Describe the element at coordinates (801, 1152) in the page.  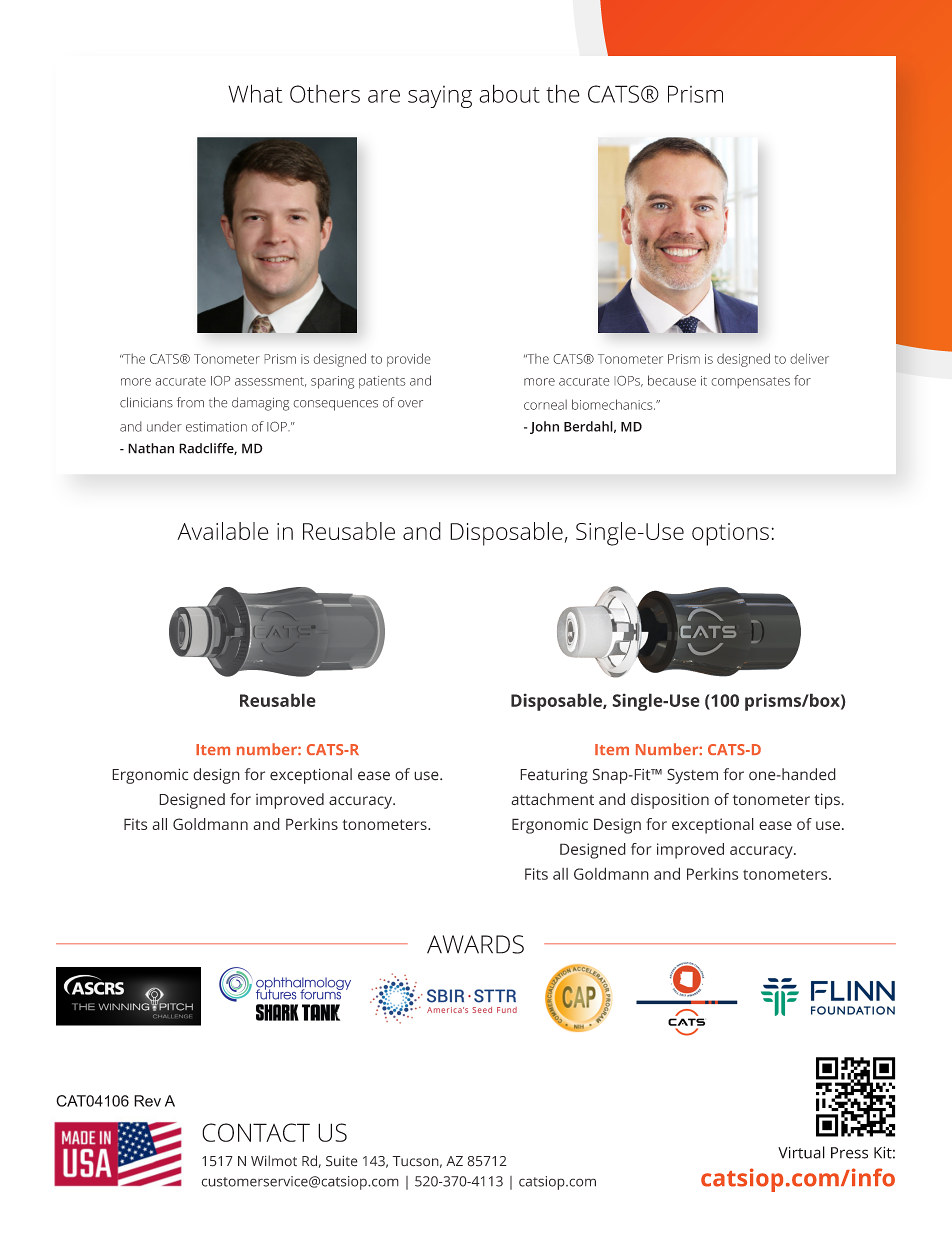
I see `Virtual` at that location.
